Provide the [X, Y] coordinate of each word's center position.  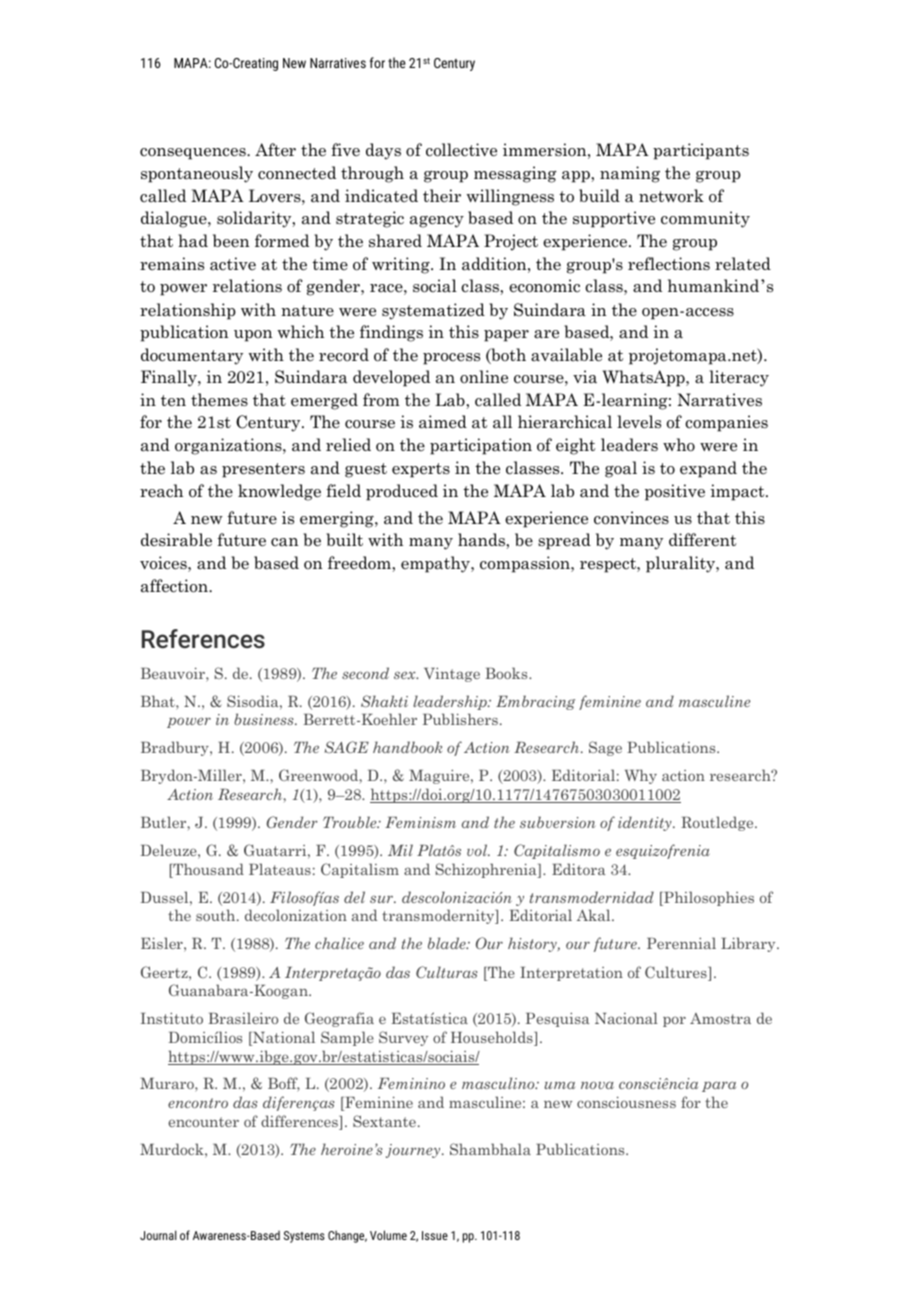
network [671, 196]
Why [641, 776]
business [265, 719]
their [442, 195]
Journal [158, 1235]
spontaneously [197, 174]
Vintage [452, 674]
